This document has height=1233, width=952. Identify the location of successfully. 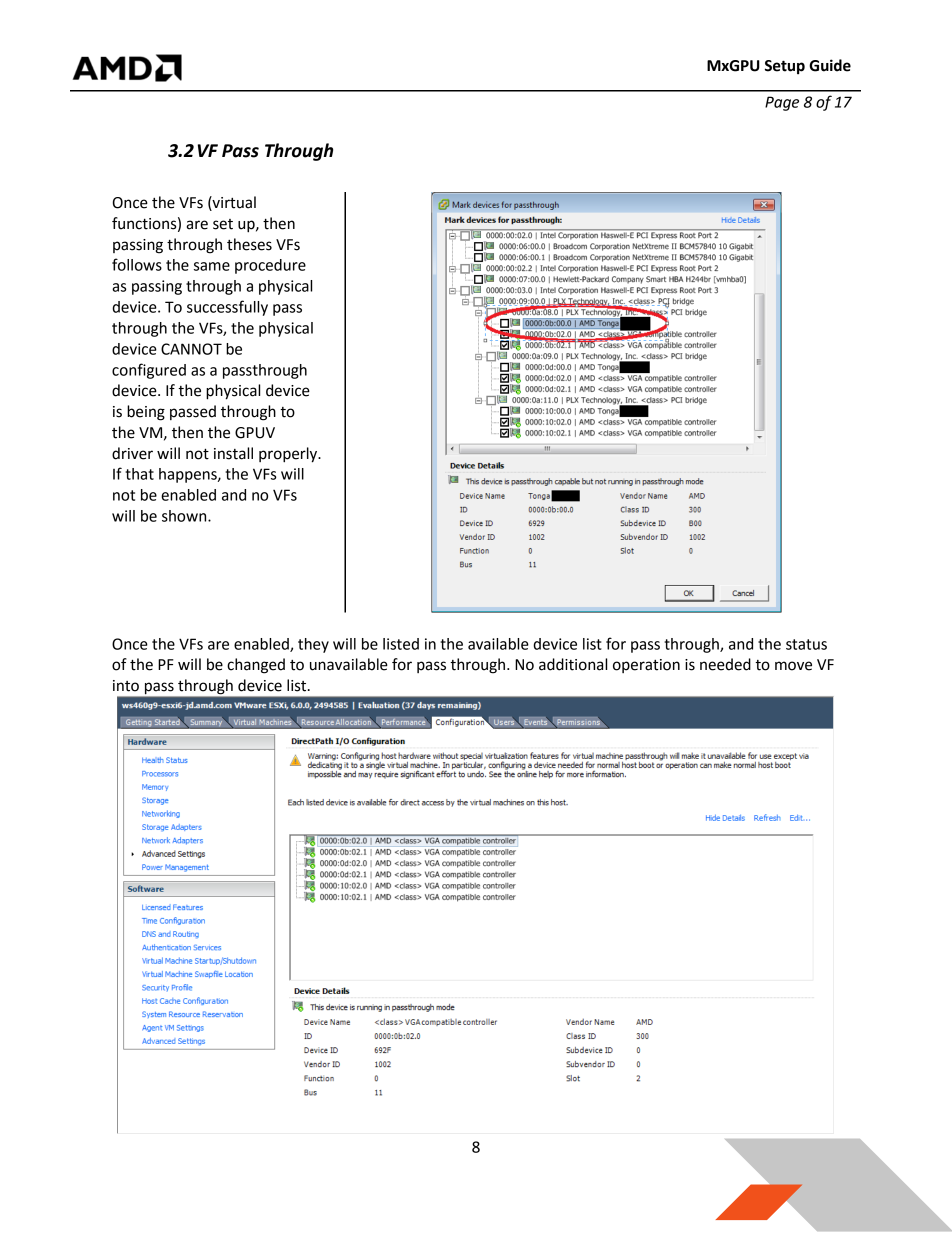
(227, 308).
